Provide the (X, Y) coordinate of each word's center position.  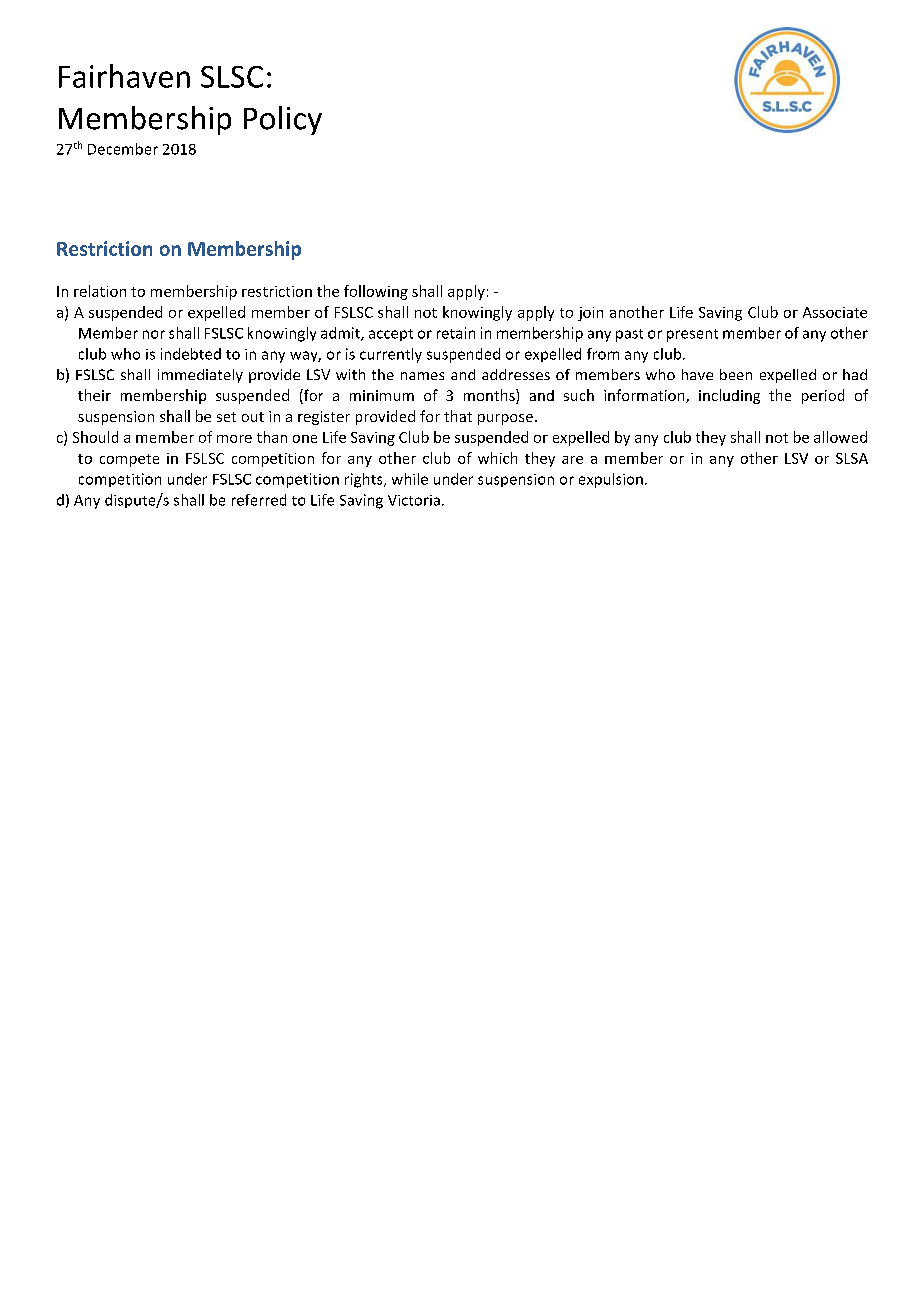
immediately (200, 376)
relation (100, 291)
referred (259, 500)
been (736, 374)
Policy (283, 120)
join (590, 314)
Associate (835, 312)
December (123, 149)
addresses (516, 374)
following (376, 292)
